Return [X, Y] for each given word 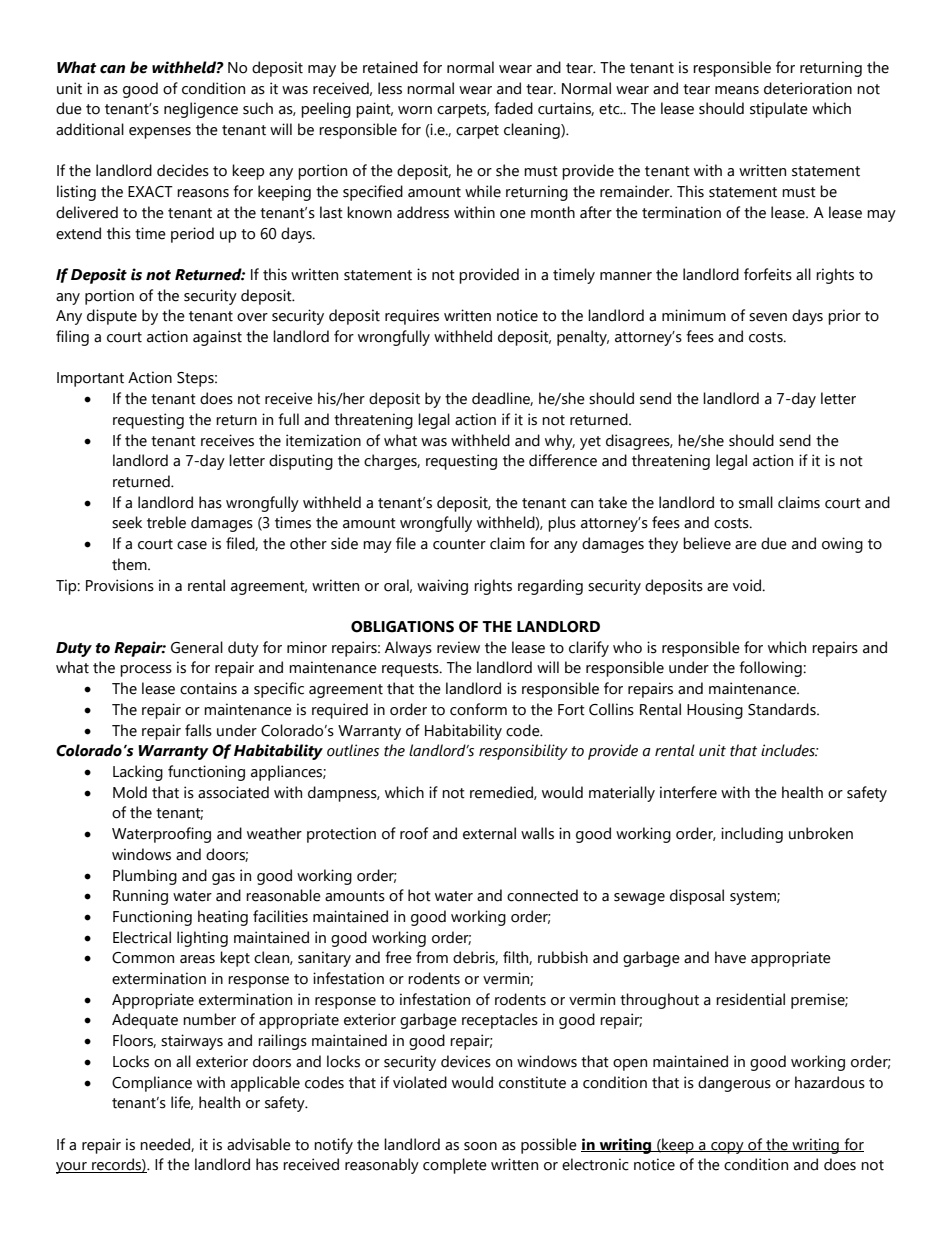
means [737, 90]
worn [415, 110]
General [197, 647]
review [458, 647]
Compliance [152, 1084]
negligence [201, 110]
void [748, 585]
